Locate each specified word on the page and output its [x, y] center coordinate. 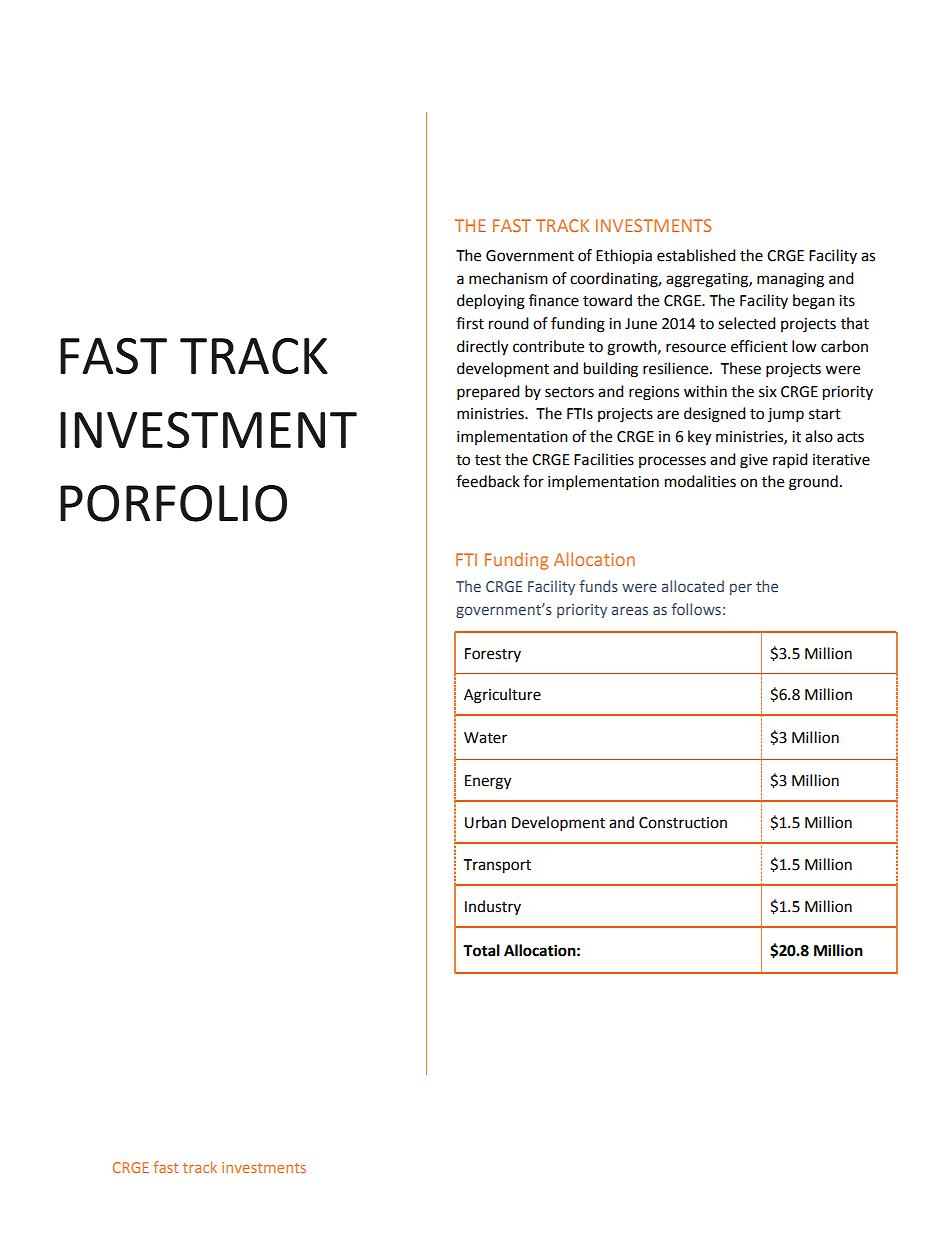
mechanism [508, 278]
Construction [683, 823]
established [696, 255]
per [741, 589]
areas [630, 610]
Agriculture [502, 696]
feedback [488, 481]
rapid [790, 461]
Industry [493, 907]
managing [790, 280]
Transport [497, 866]
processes [672, 462]
